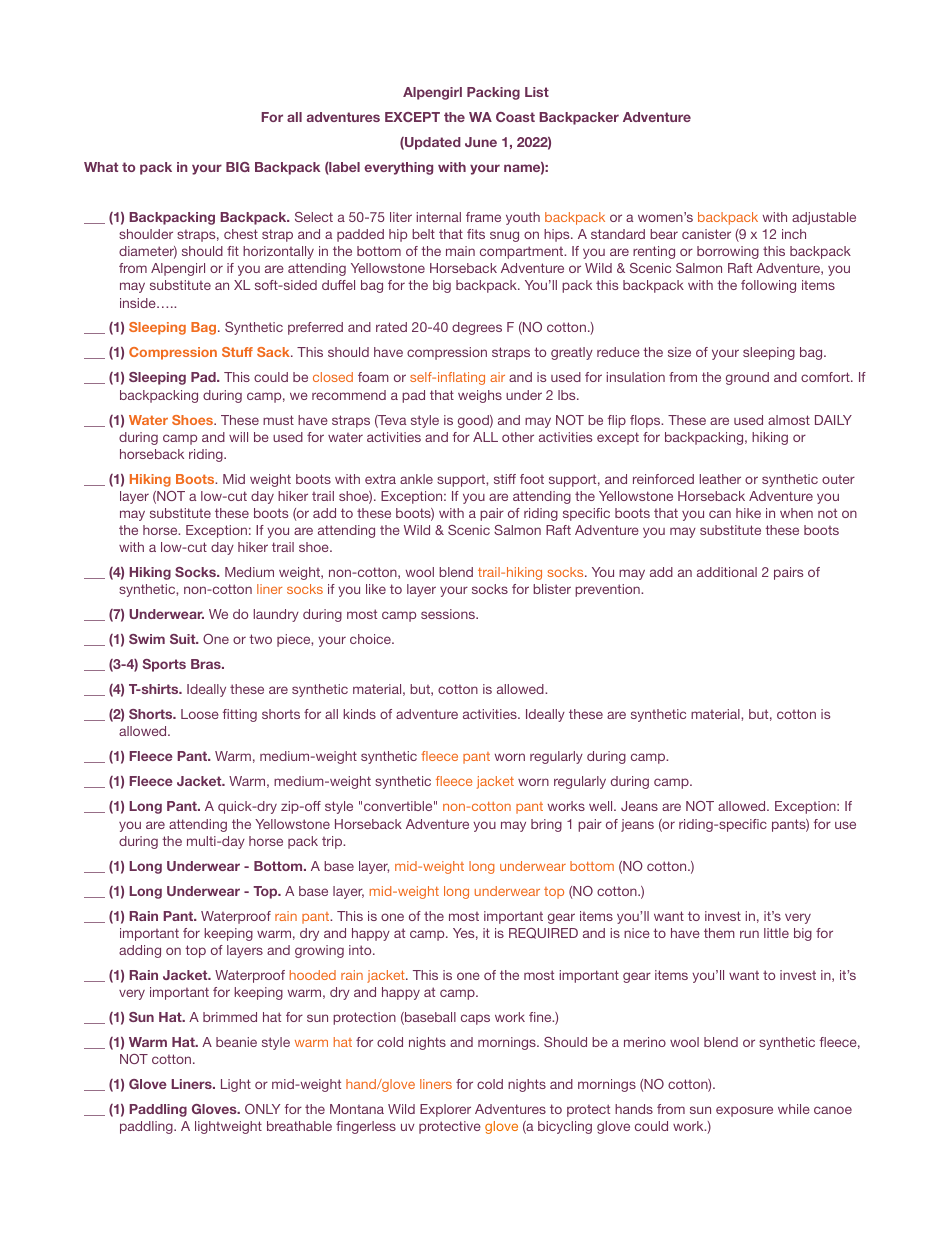  What do you see at coordinates (543, 933) in the screenshot?
I see `REQUIRED` at bounding box center [543, 933].
